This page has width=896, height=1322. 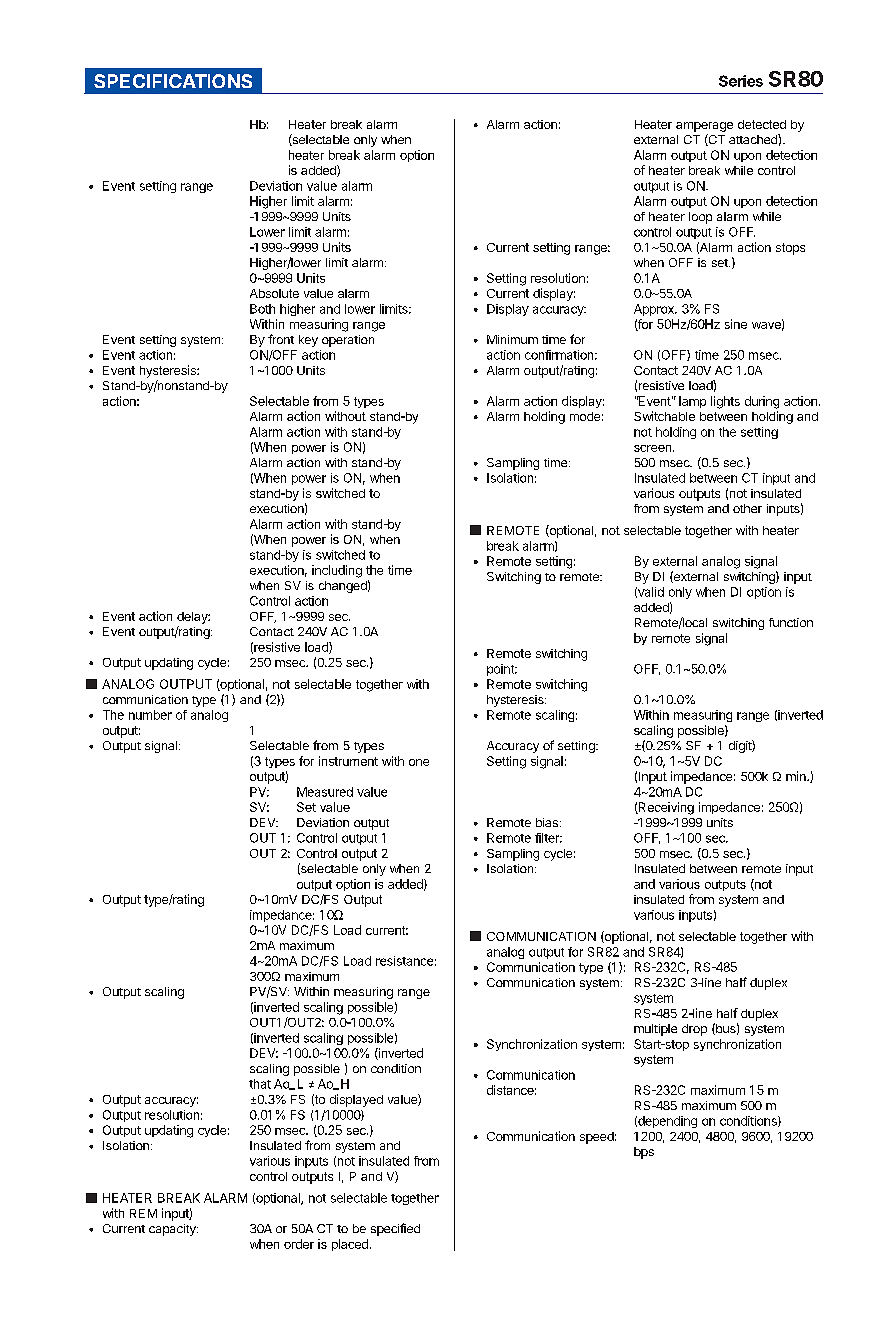 I want to click on bps, so click(x=644, y=1153).
